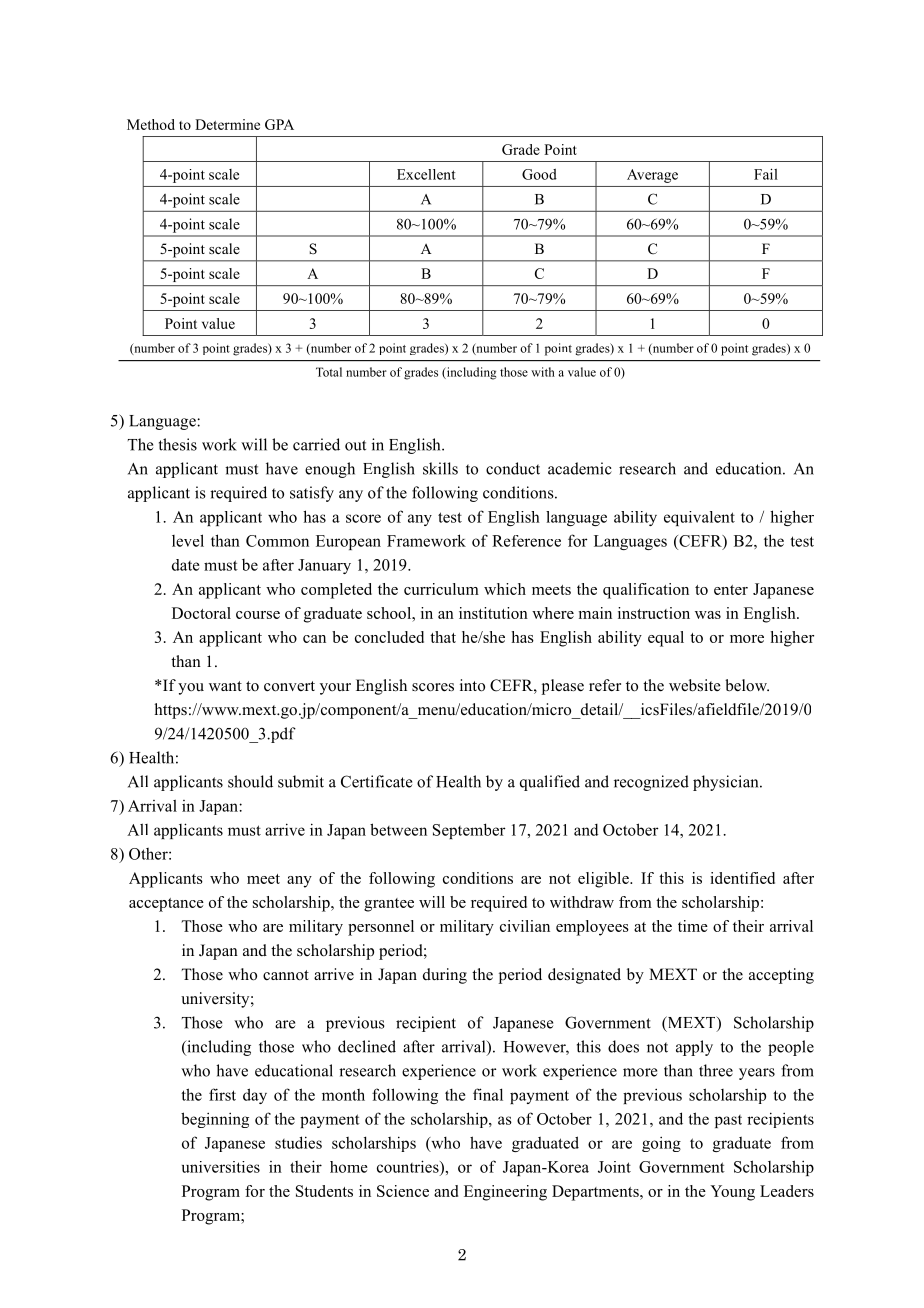 The height and width of the page is (1308, 924). Describe the element at coordinates (766, 174) in the page. I see `Fail` at that location.
